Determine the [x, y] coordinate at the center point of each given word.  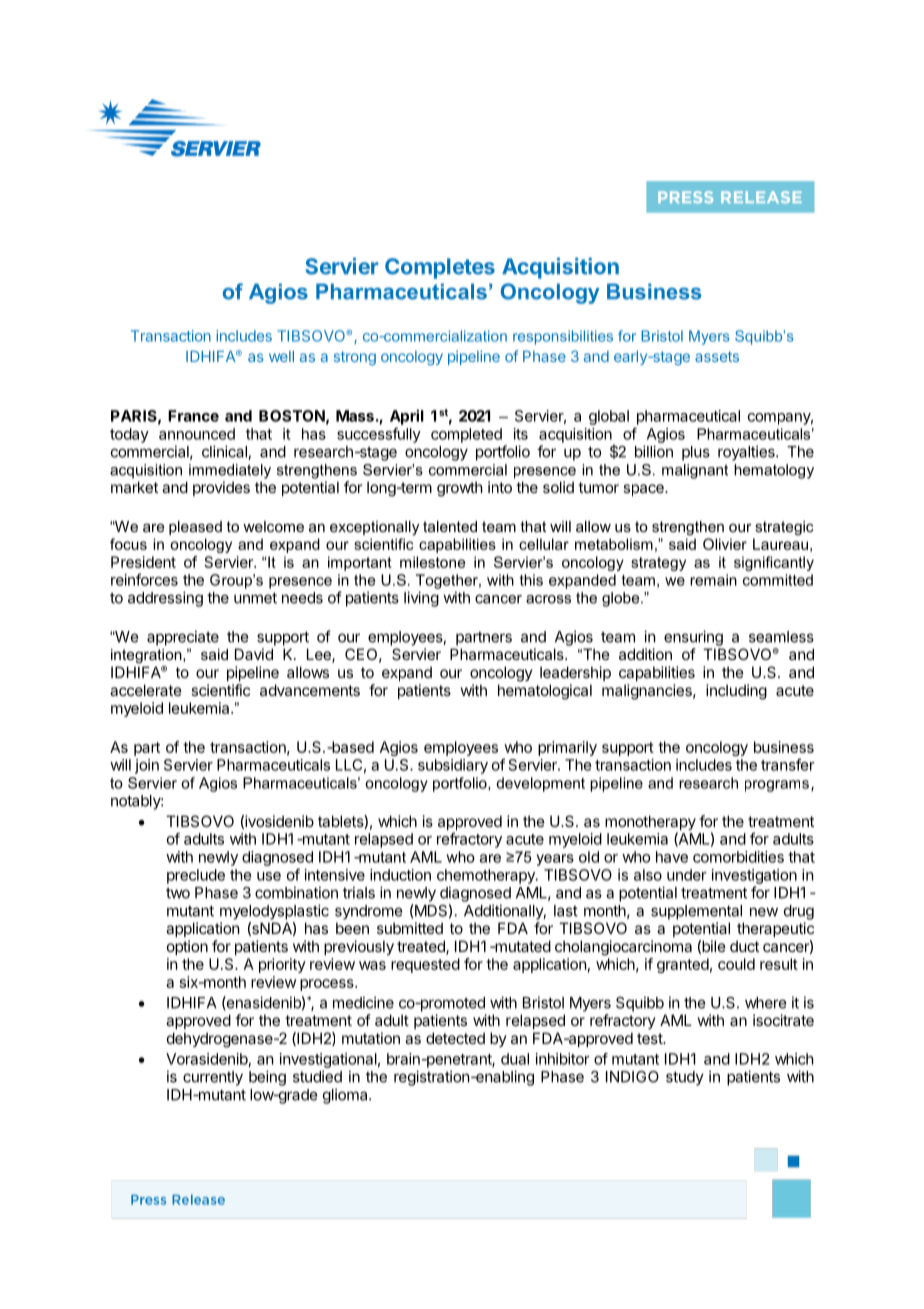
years [555, 860]
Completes [440, 268]
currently [213, 1078]
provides [221, 488]
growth [460, 489]
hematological [545, 692]
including [736, 692]
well [281, 356]
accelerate [146, 690]
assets [717, 356]
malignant [695, 471]
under [687, 875]
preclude [196, 876]
